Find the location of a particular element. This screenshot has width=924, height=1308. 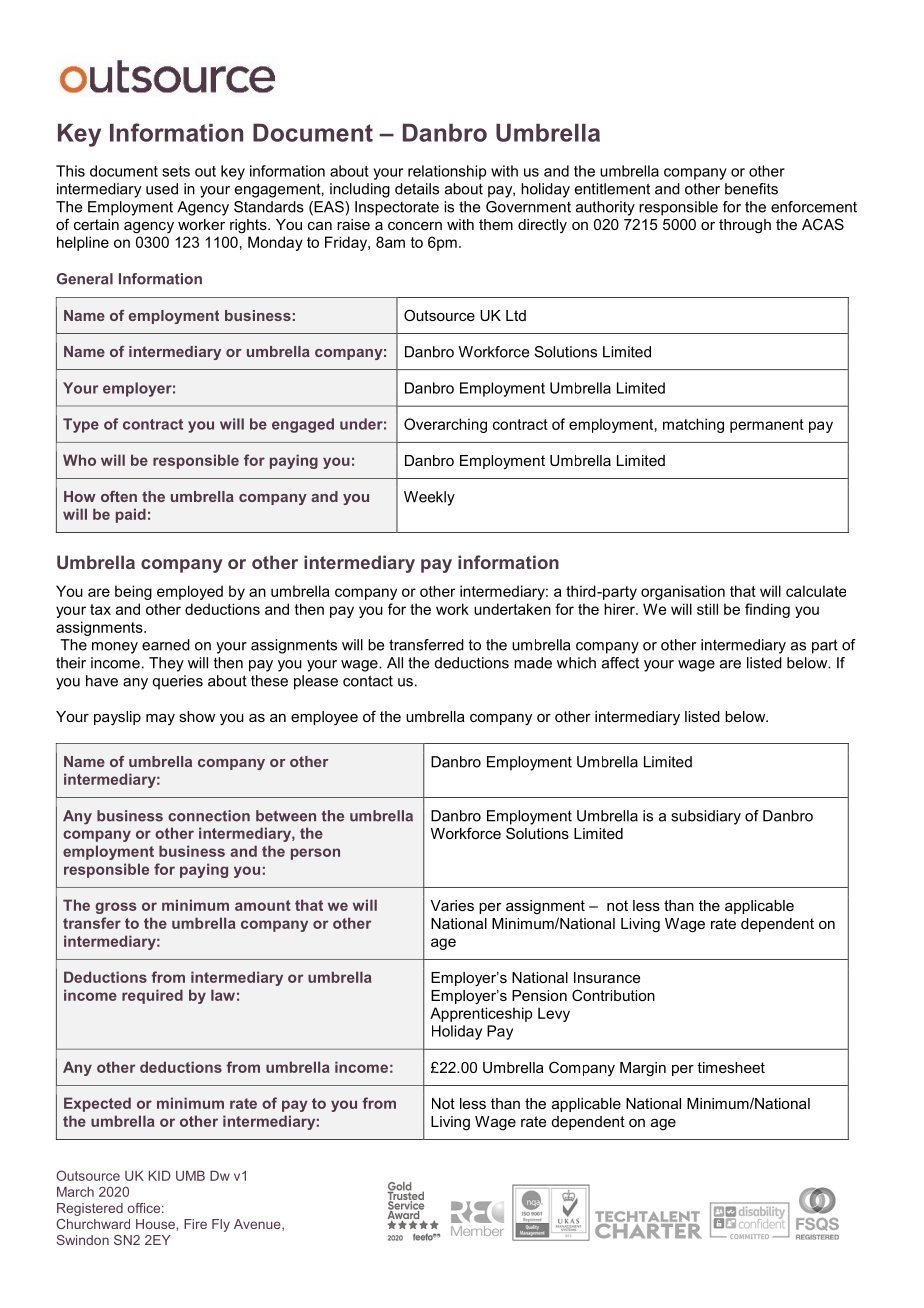

required is located at coordinates (152, 996).
